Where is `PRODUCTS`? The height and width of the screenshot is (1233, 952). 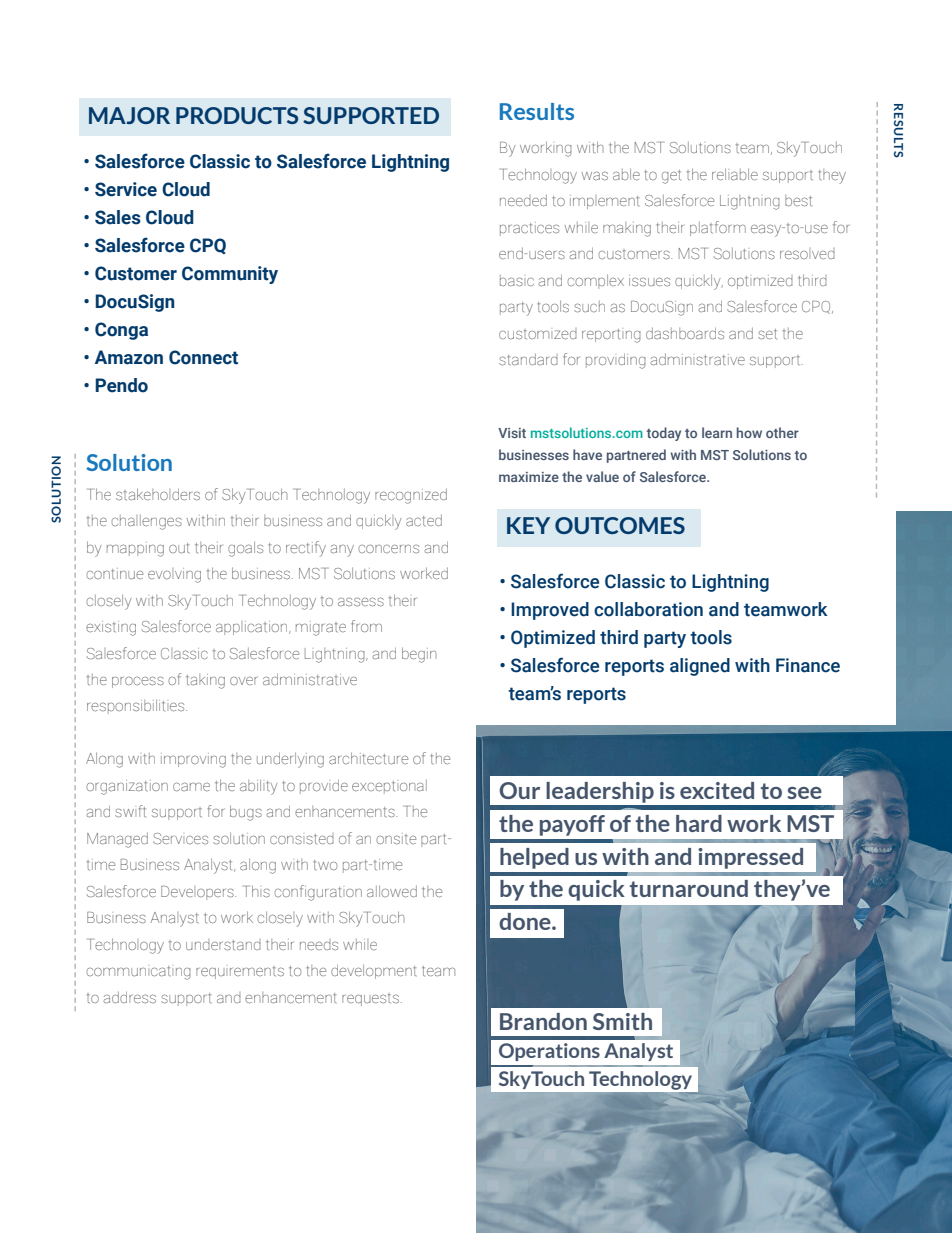
PRODUCTS is located at coordinates (237, 115).
